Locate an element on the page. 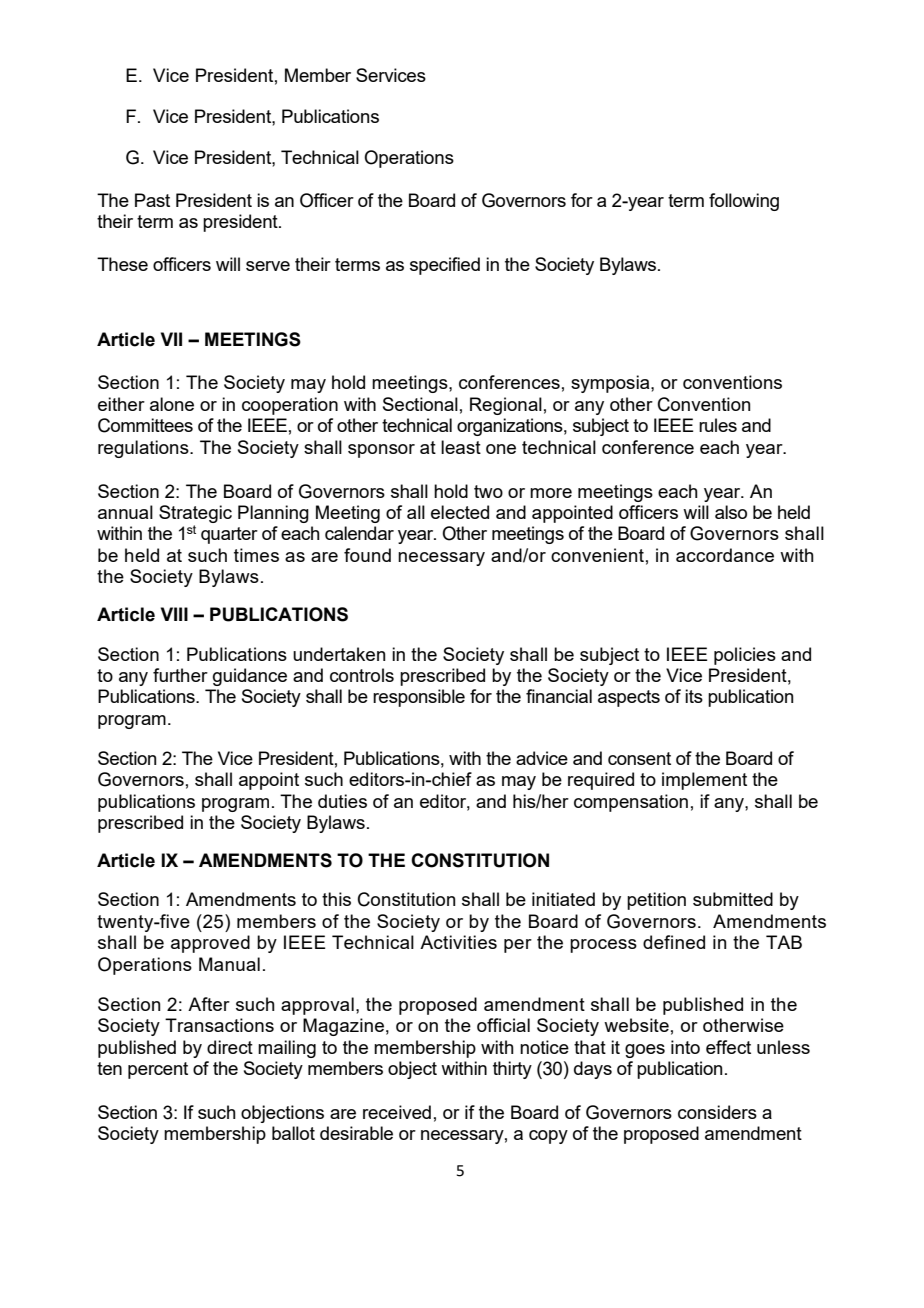 The image size is (924, 1308). Past is located at coordinates (152, 200).
